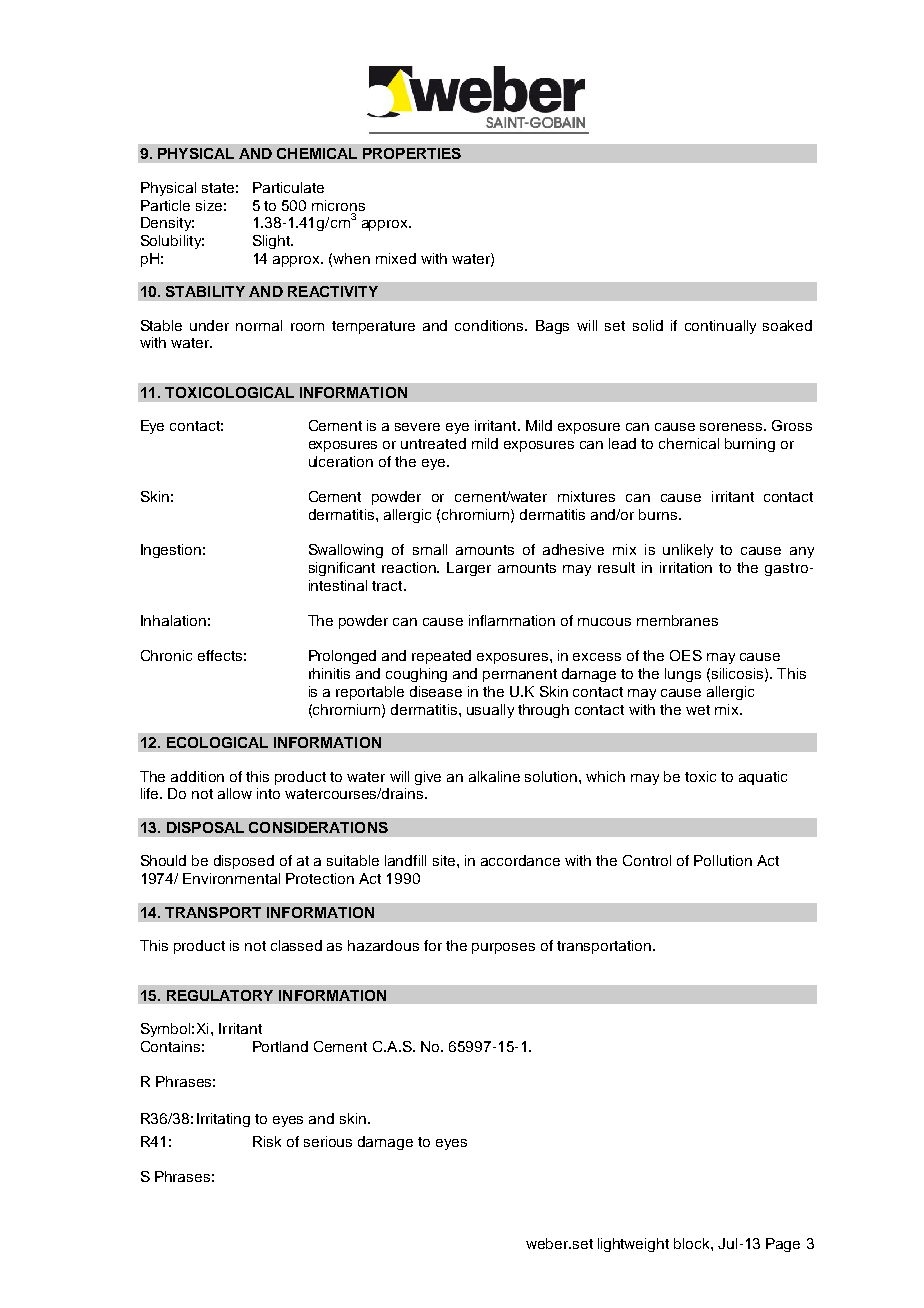  Describe the element at coordinates (490, 711) in the screenshot. I see `usually` at that location.
